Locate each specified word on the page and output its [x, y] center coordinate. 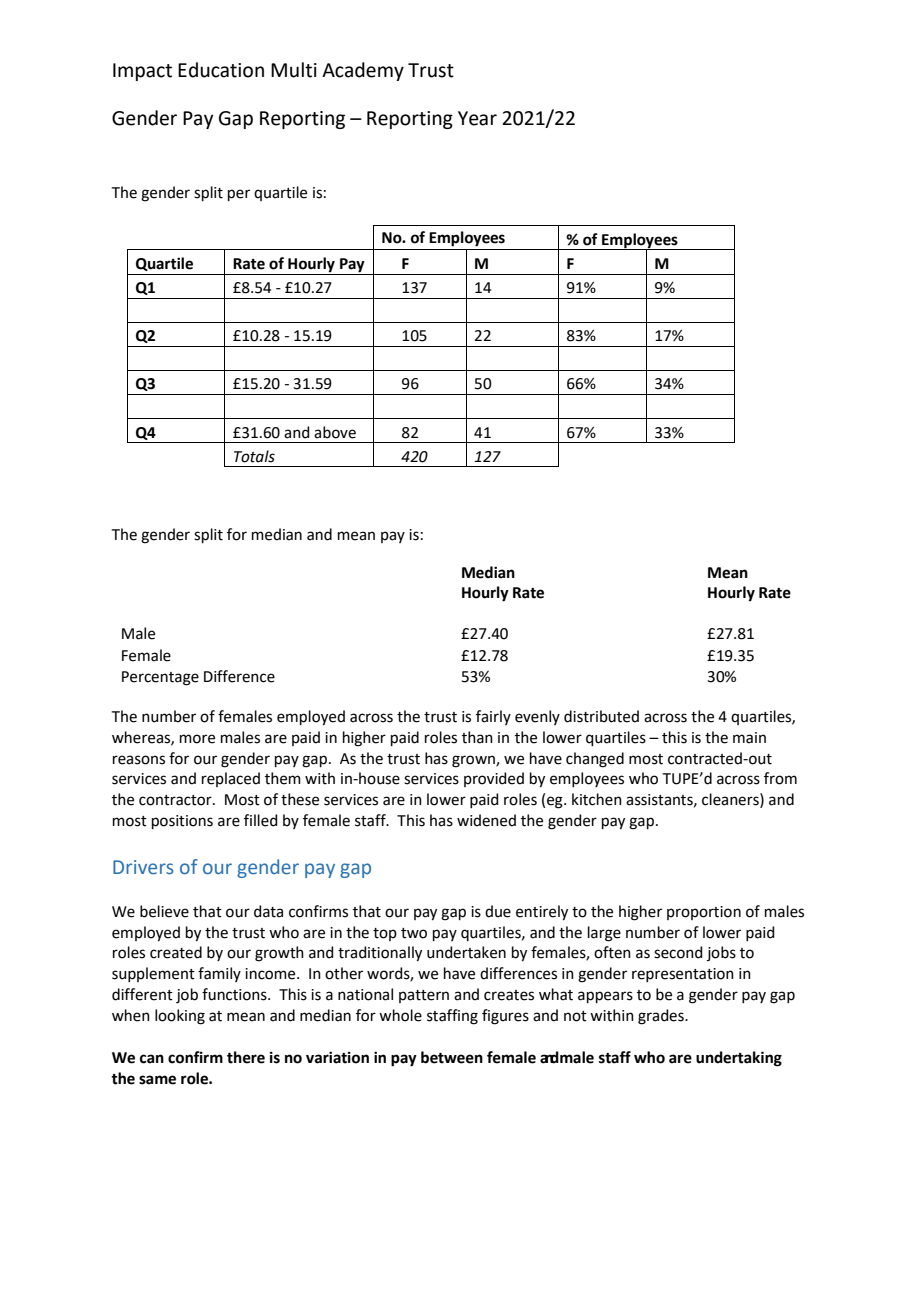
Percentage [160, 678]
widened [486, 820]
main [749, 738]
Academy [363, 71]
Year [477, 118]
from [780, 778]
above [335, 432]
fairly [493, 717]
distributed [601, 716]
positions [182, 822]
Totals [254, 456]
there [246, 1057]
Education [221, 70]
